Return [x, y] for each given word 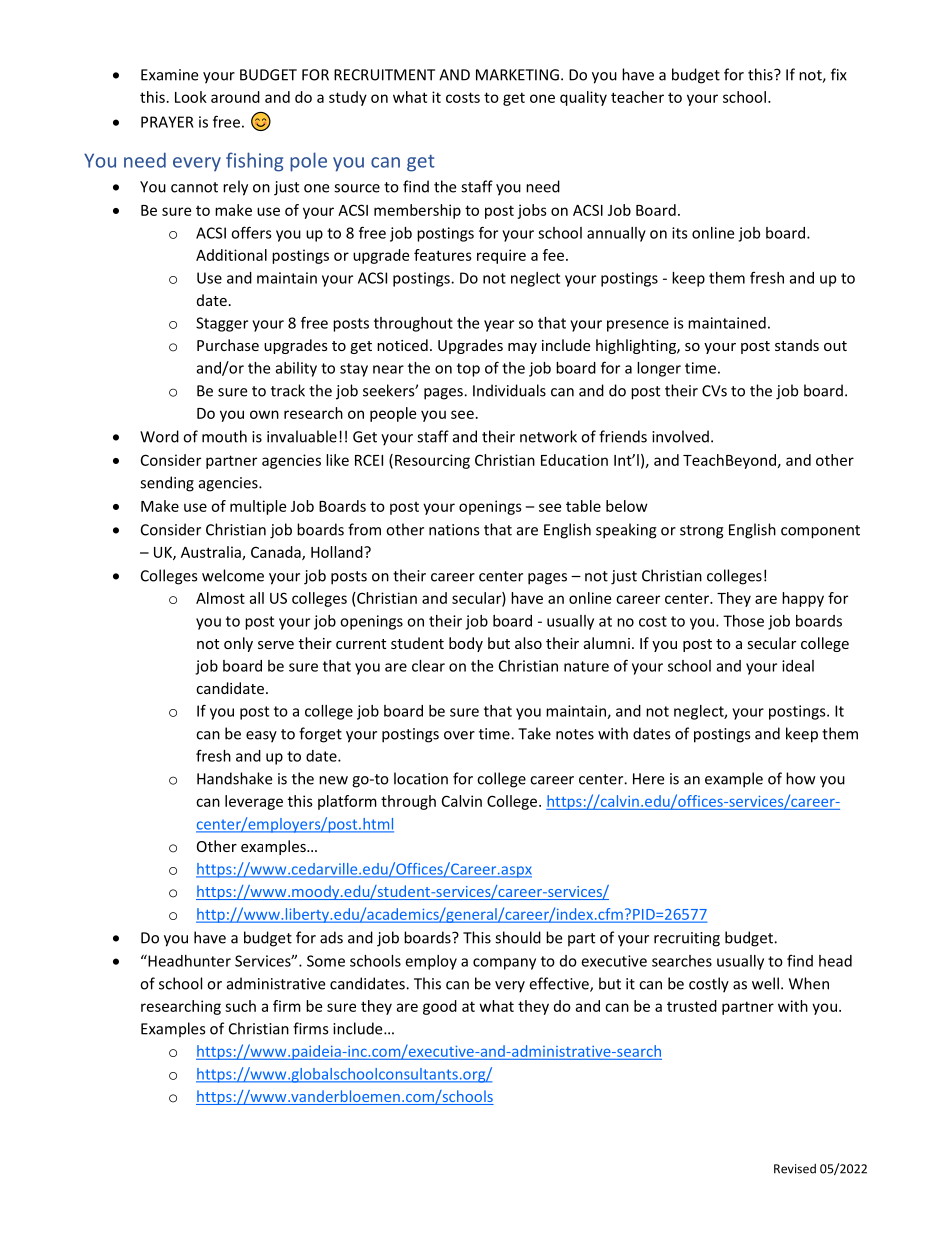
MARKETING [517, 75]
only [238, 644]
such [240, 1006]
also [528, 643]
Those [743, 621]
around [235, 97]
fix [839, 74]
